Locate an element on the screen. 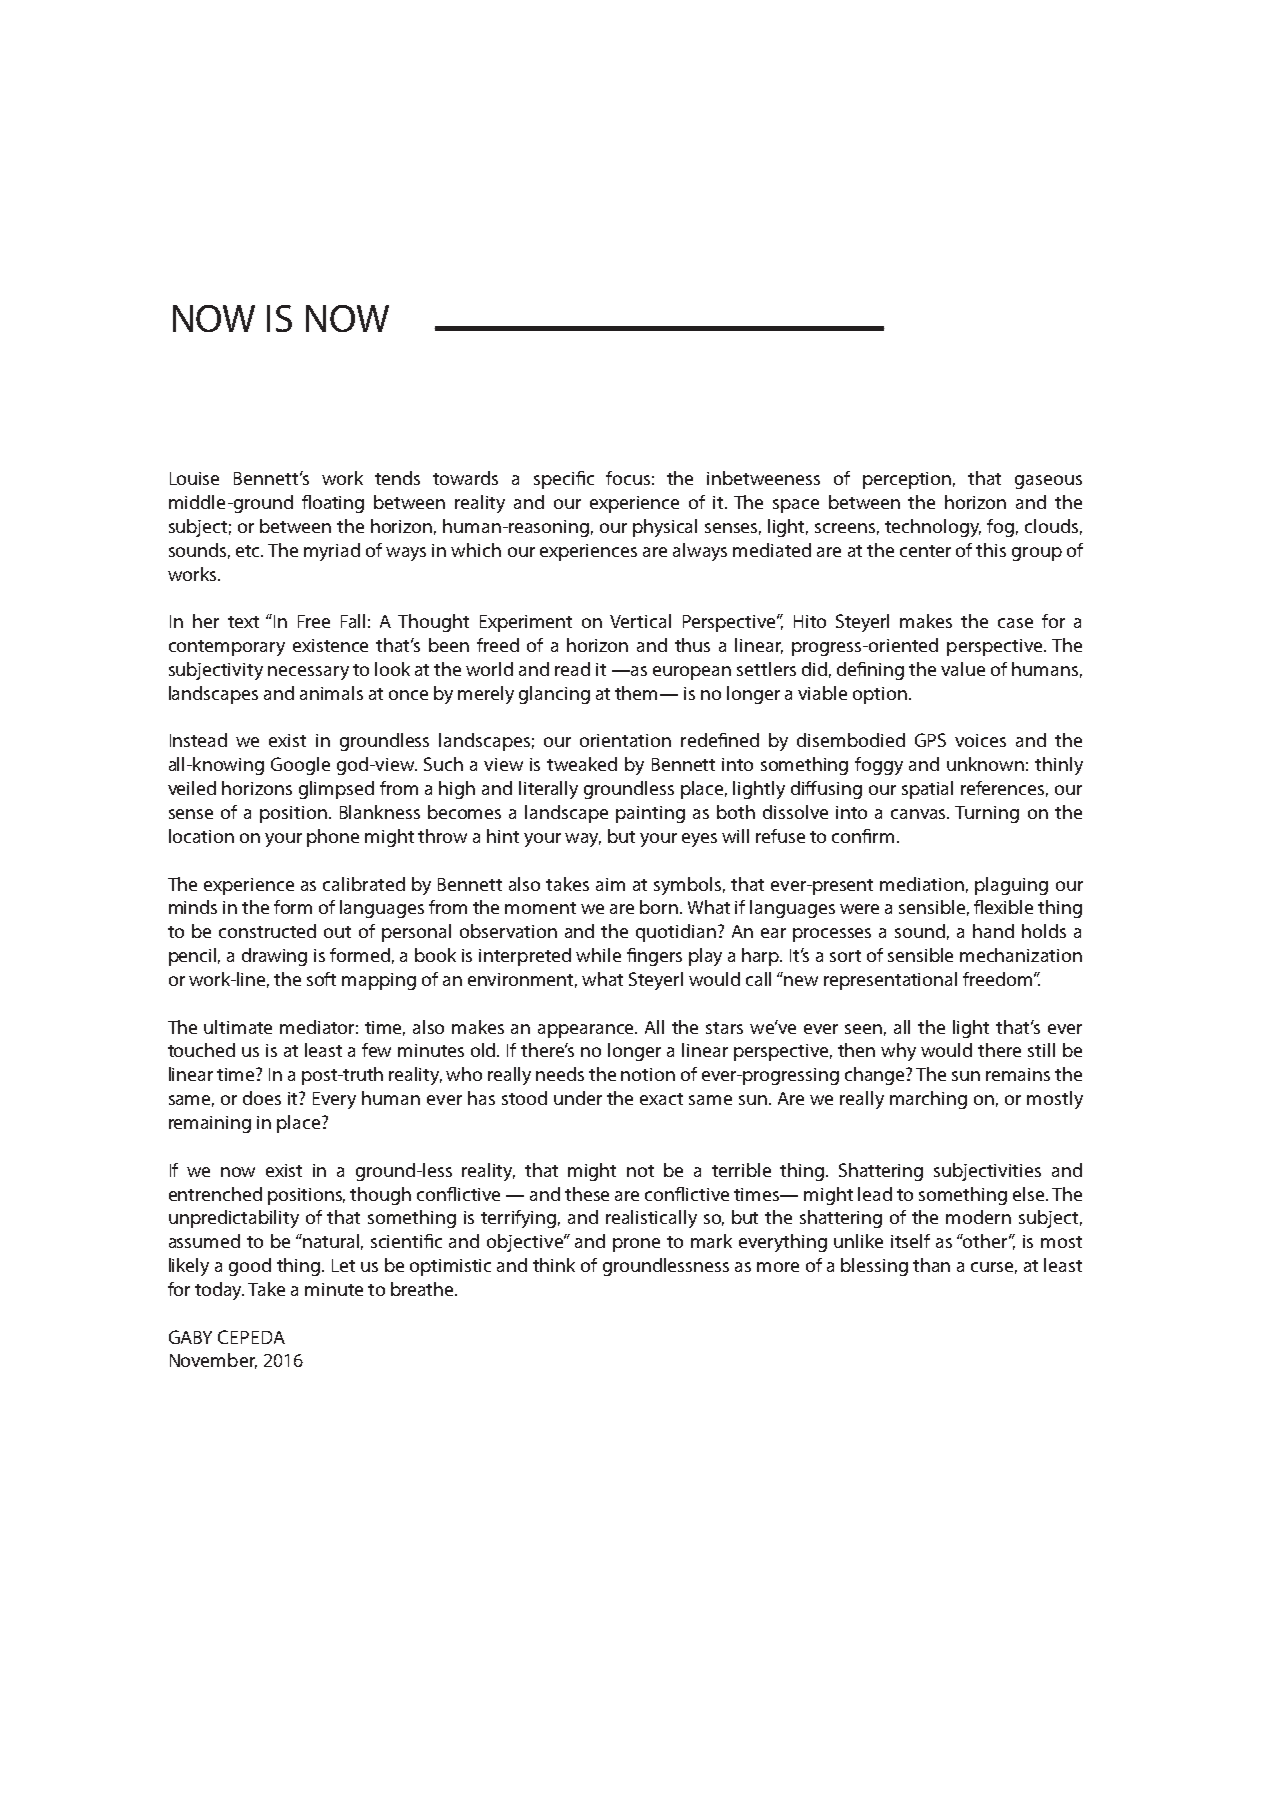 This screenshot has width=1269, height=1795. born is located at coordinates (660, 907).
